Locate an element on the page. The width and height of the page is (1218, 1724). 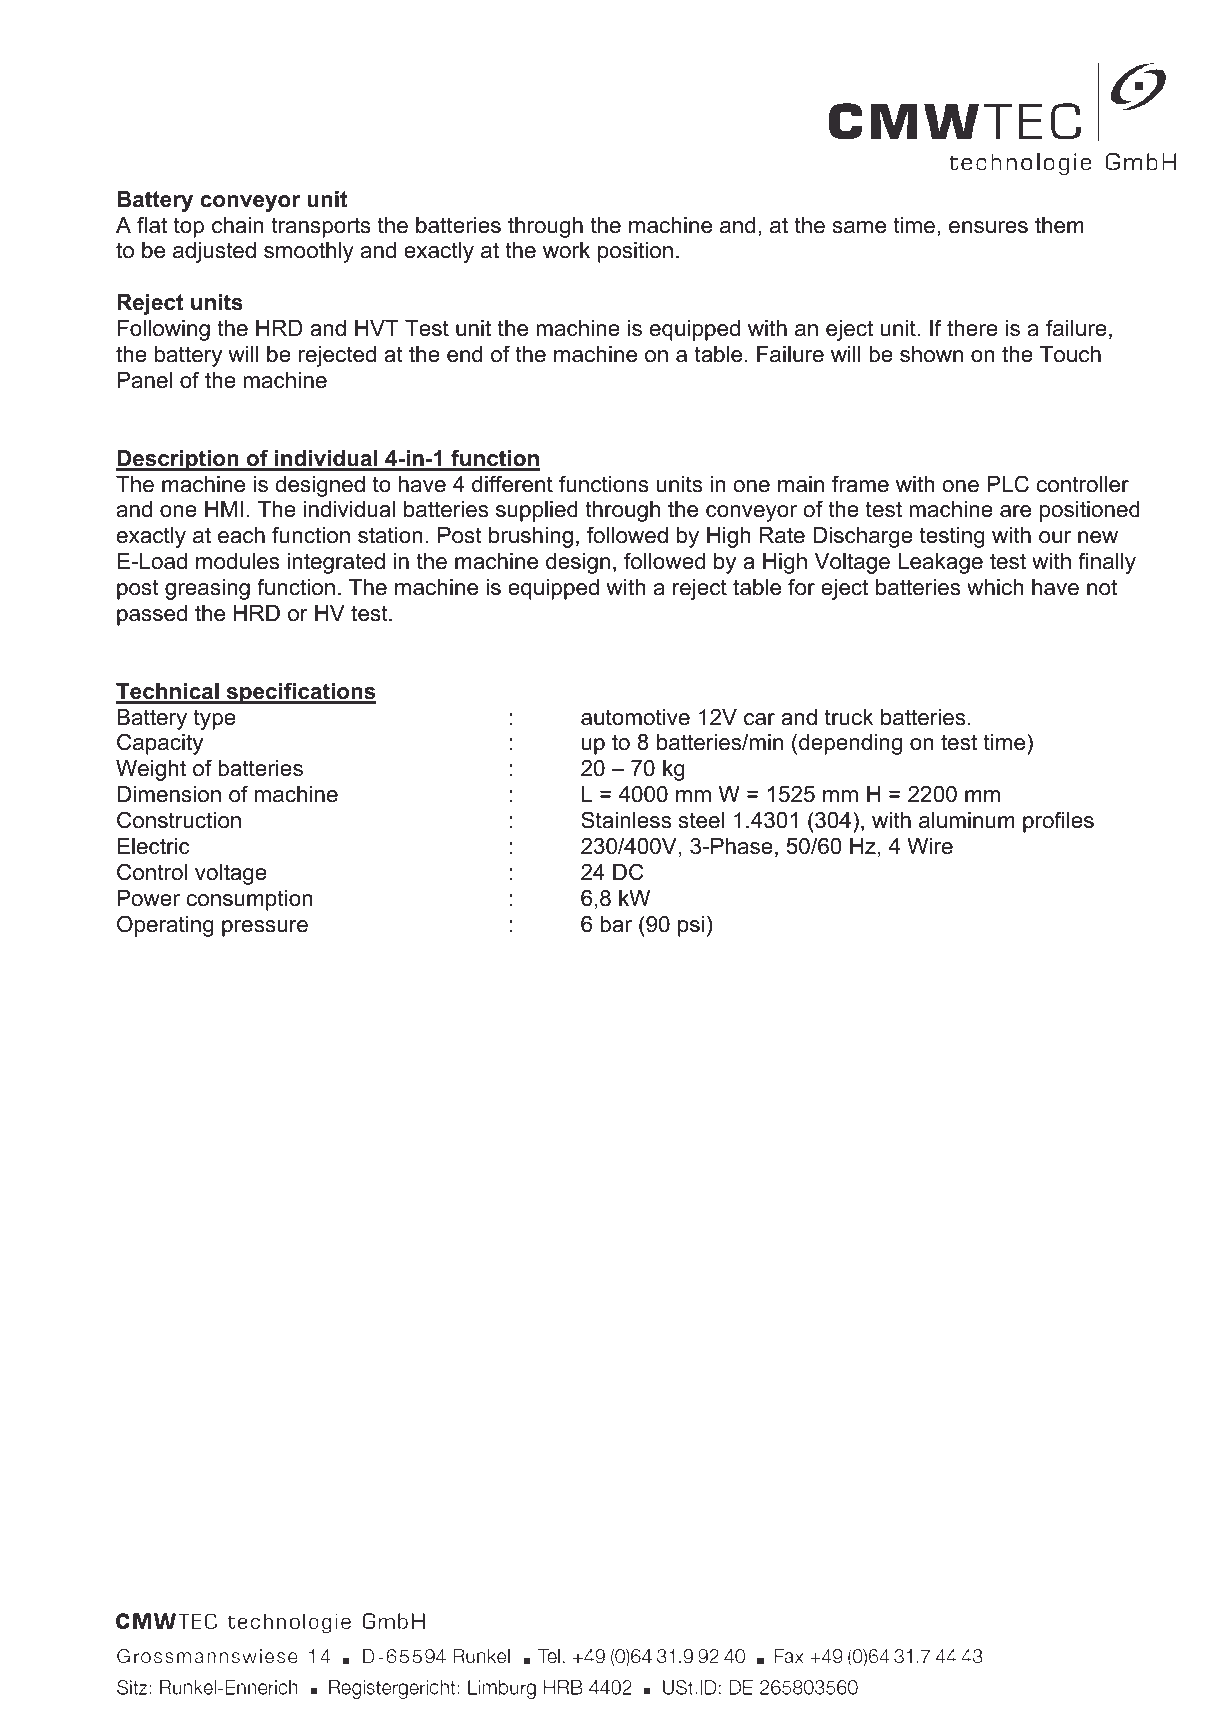
type is located at coordinates (215, 719).
